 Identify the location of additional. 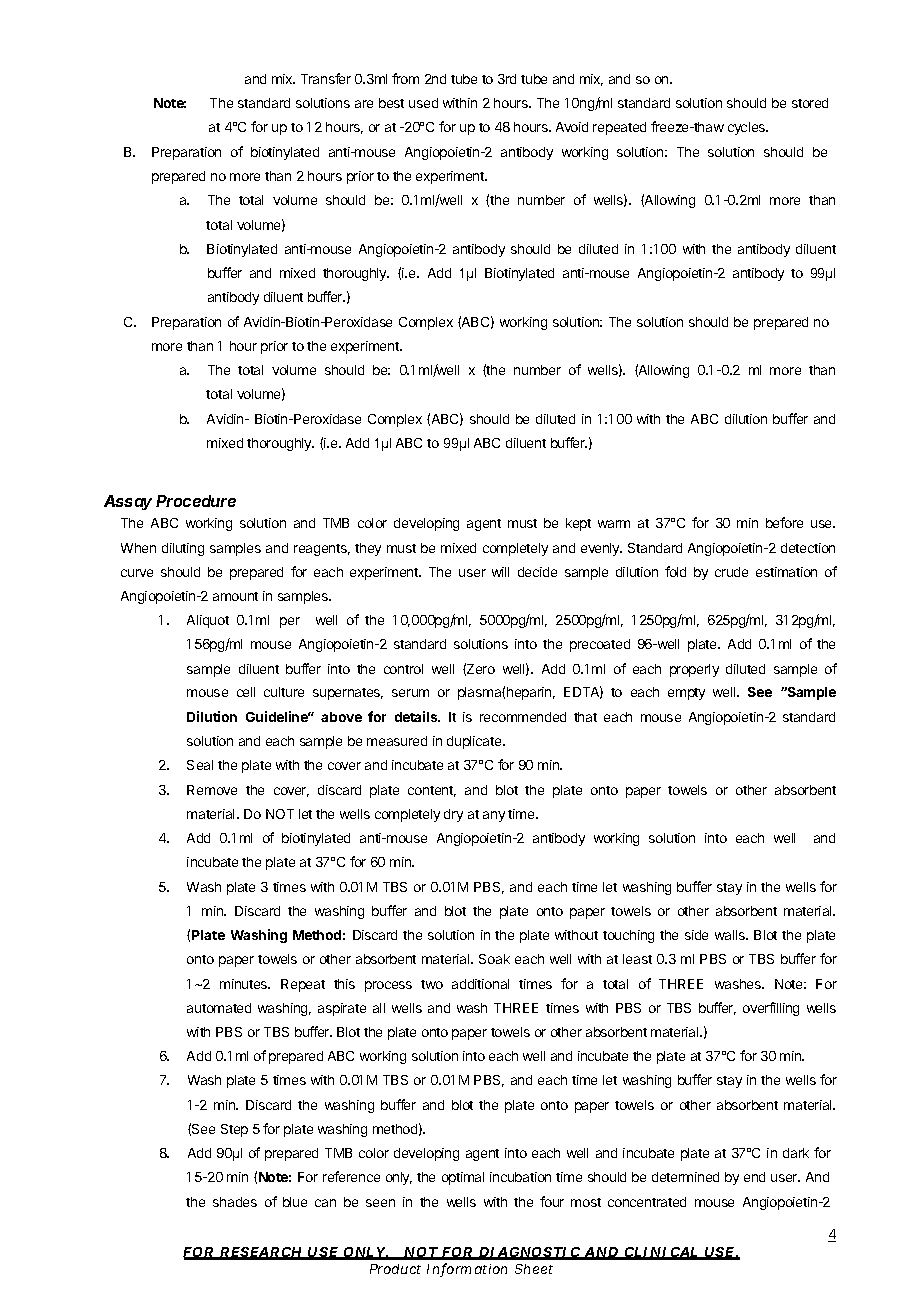
(480, 984).
